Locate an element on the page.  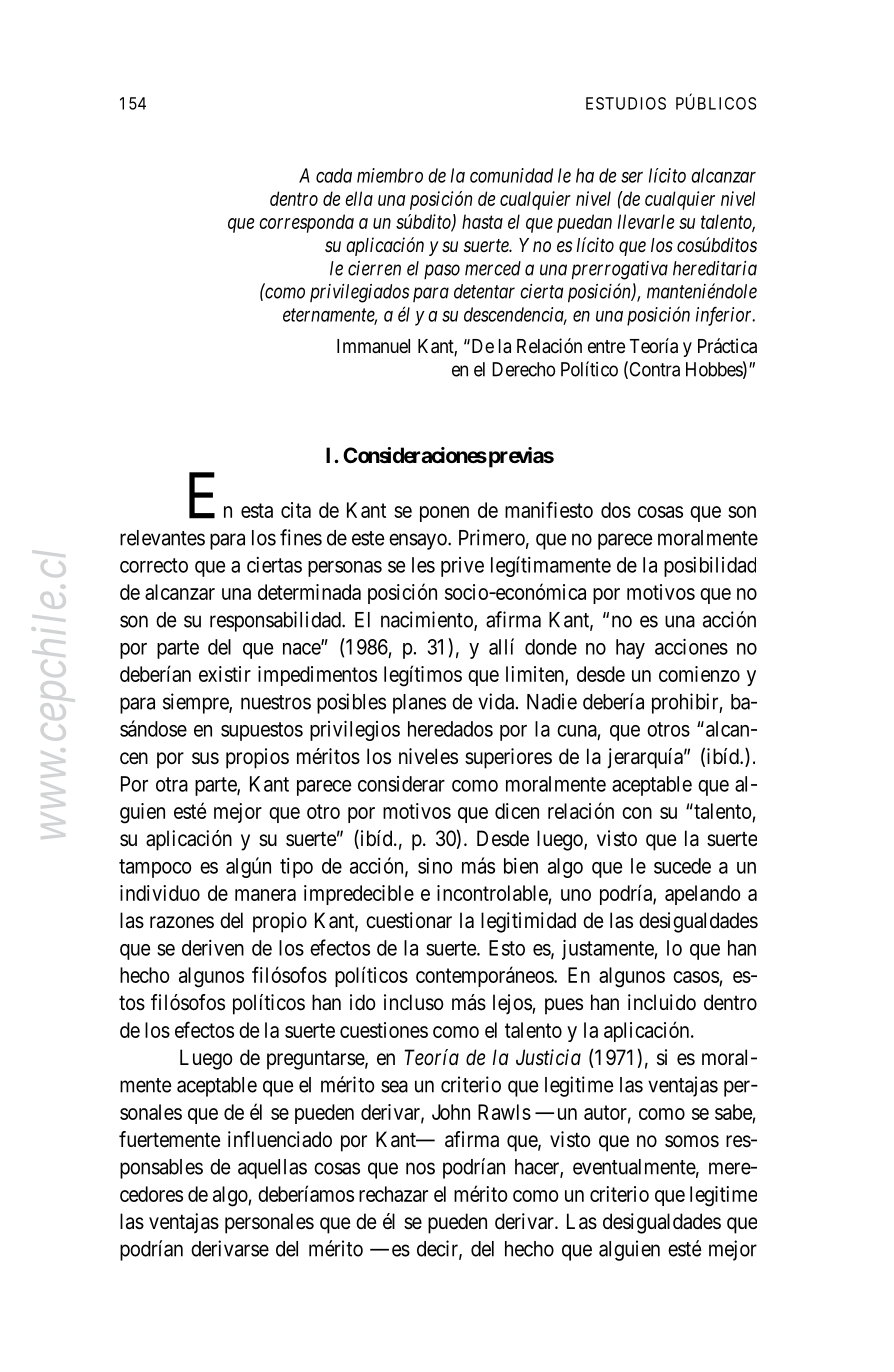
hay is located at coordinates (630, 649).
